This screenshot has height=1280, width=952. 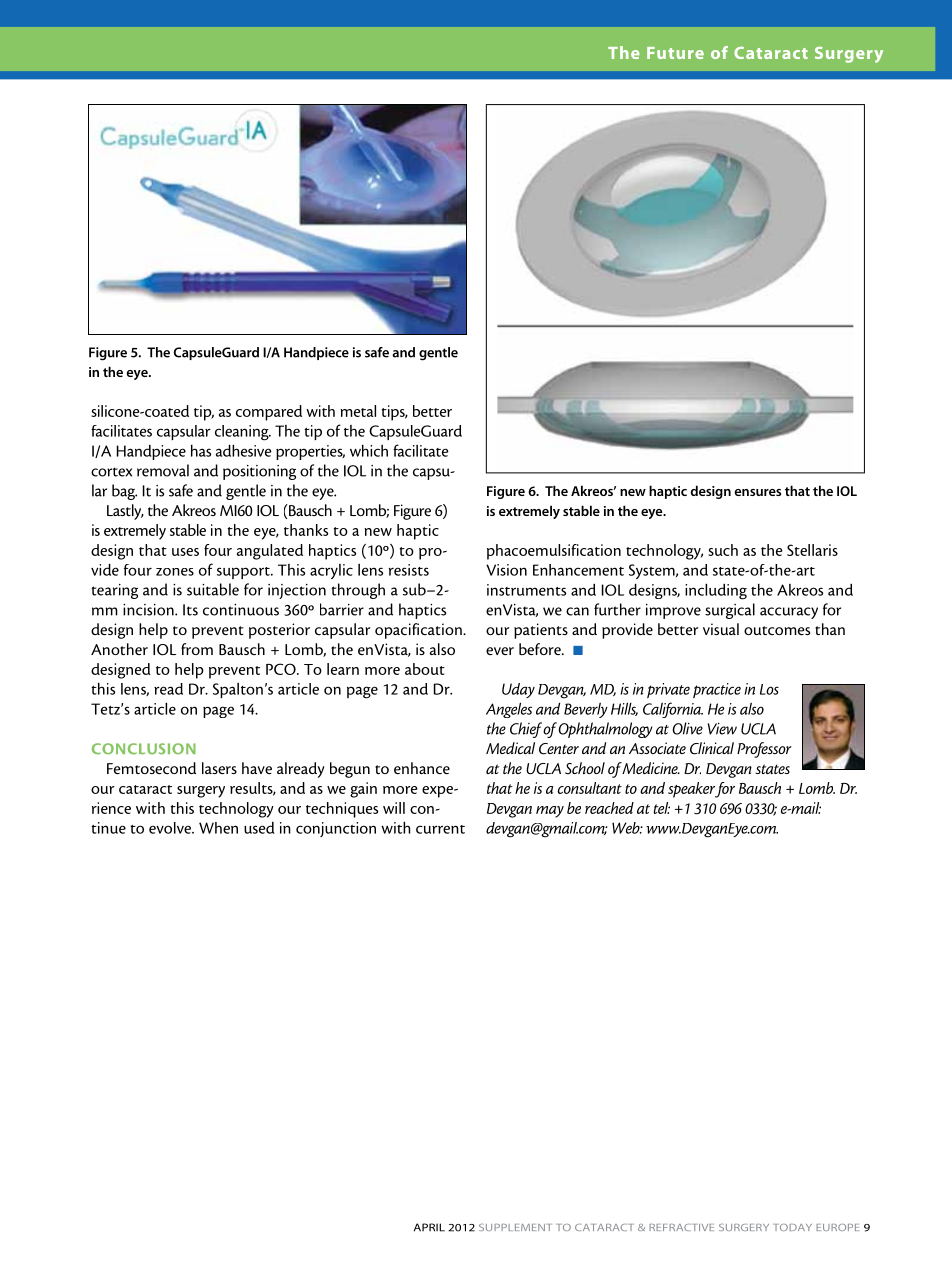 What do you see at coordinates (369, 451) in the screenshot?
I see `which` at bounding box center [369, 451].
